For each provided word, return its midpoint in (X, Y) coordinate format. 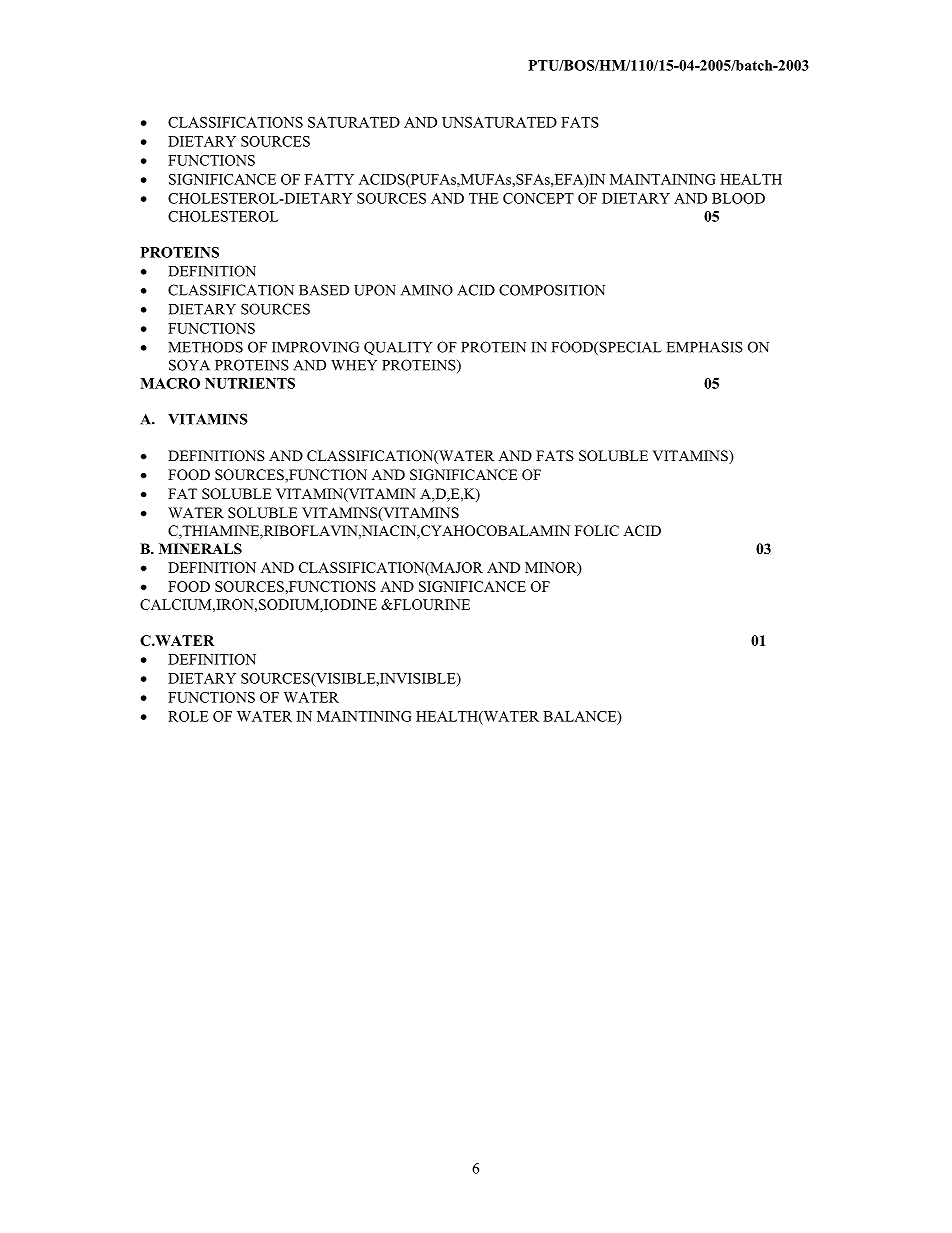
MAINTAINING (663, 179)
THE (484, 198)
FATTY (329, 179)
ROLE (188, 716)
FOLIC (597, 530)
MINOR (552, 568)
